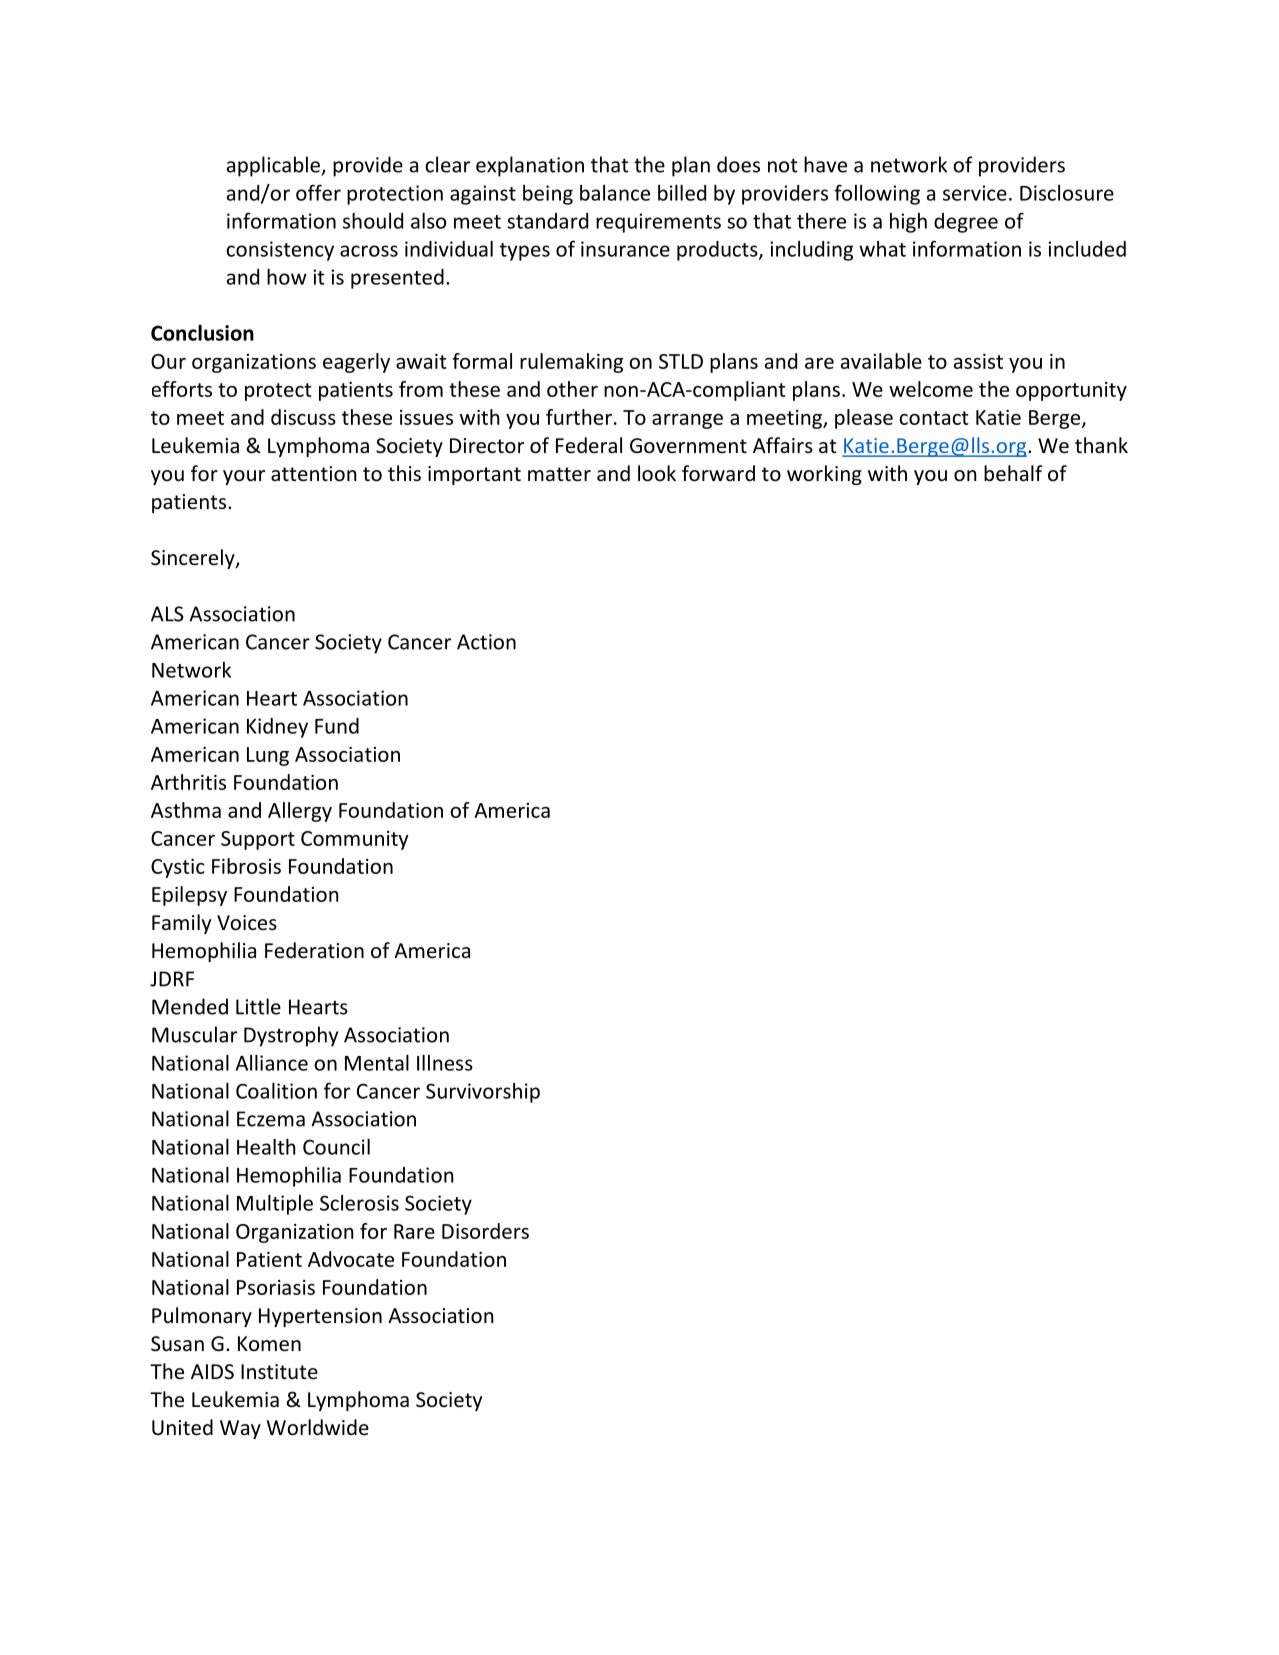  I want to click on Rare, so click(414, 1231).
